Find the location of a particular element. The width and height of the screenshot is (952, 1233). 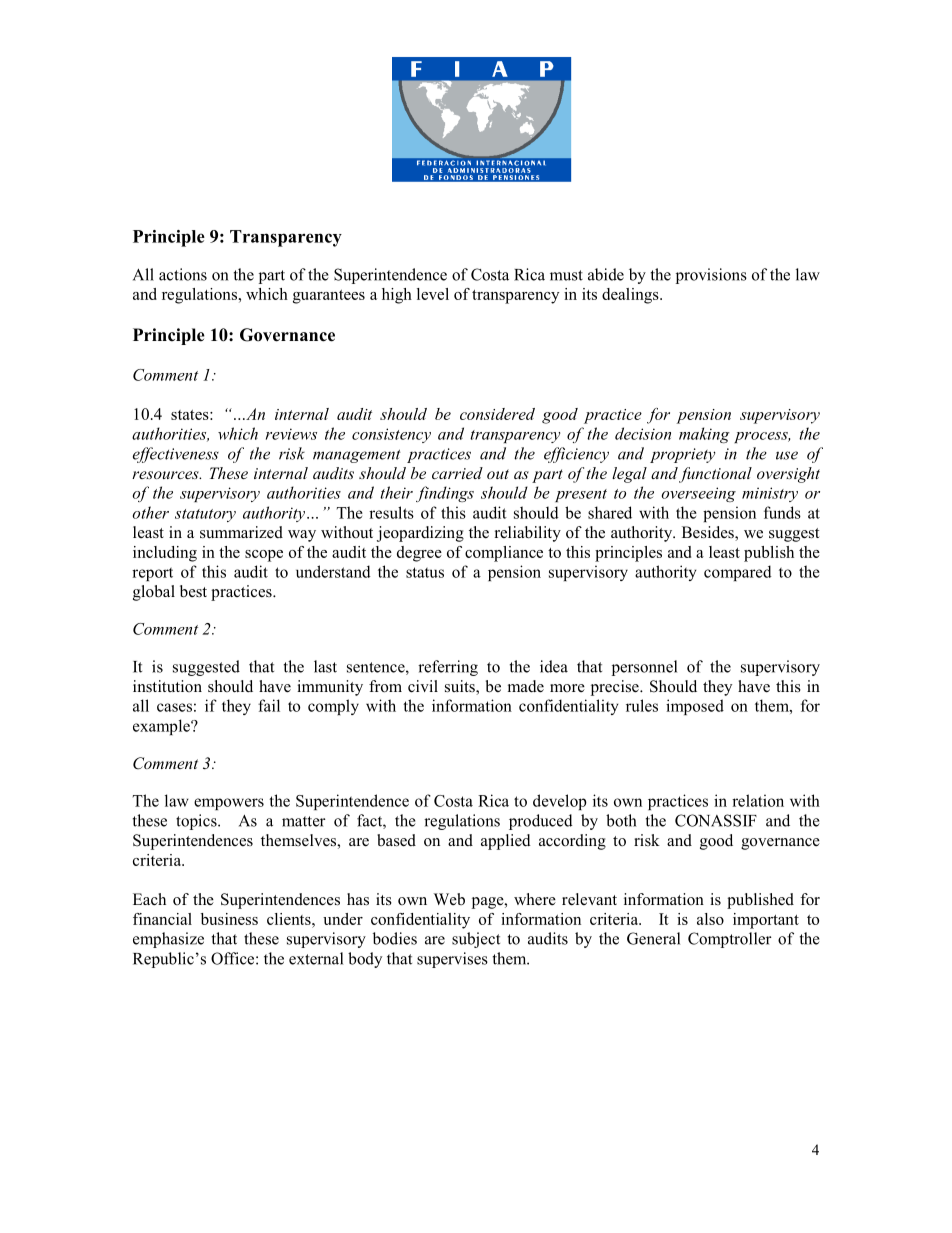

relation is located at coordinates (758, 800).
